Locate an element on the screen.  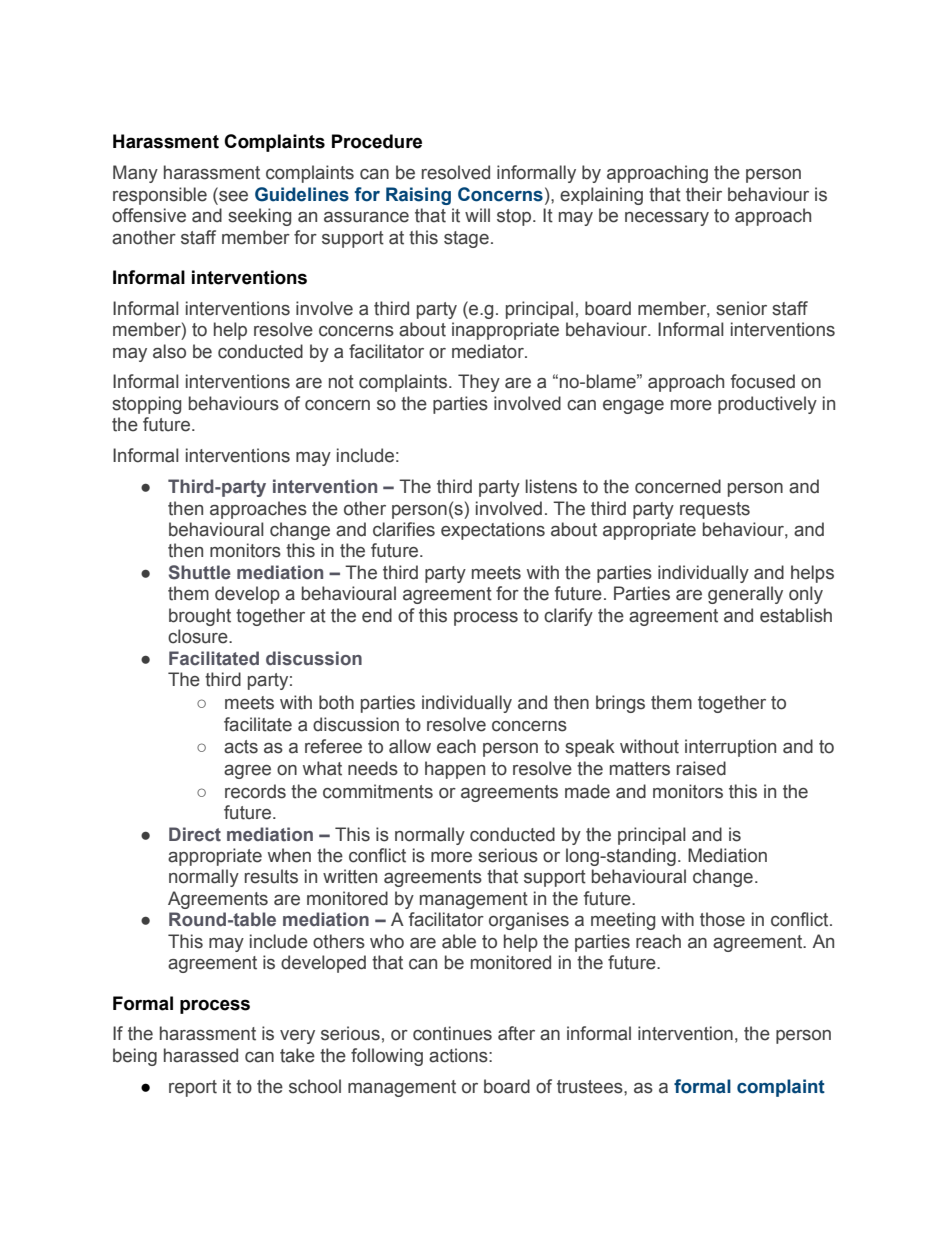
interruption is located at coordinates (730, 748).
